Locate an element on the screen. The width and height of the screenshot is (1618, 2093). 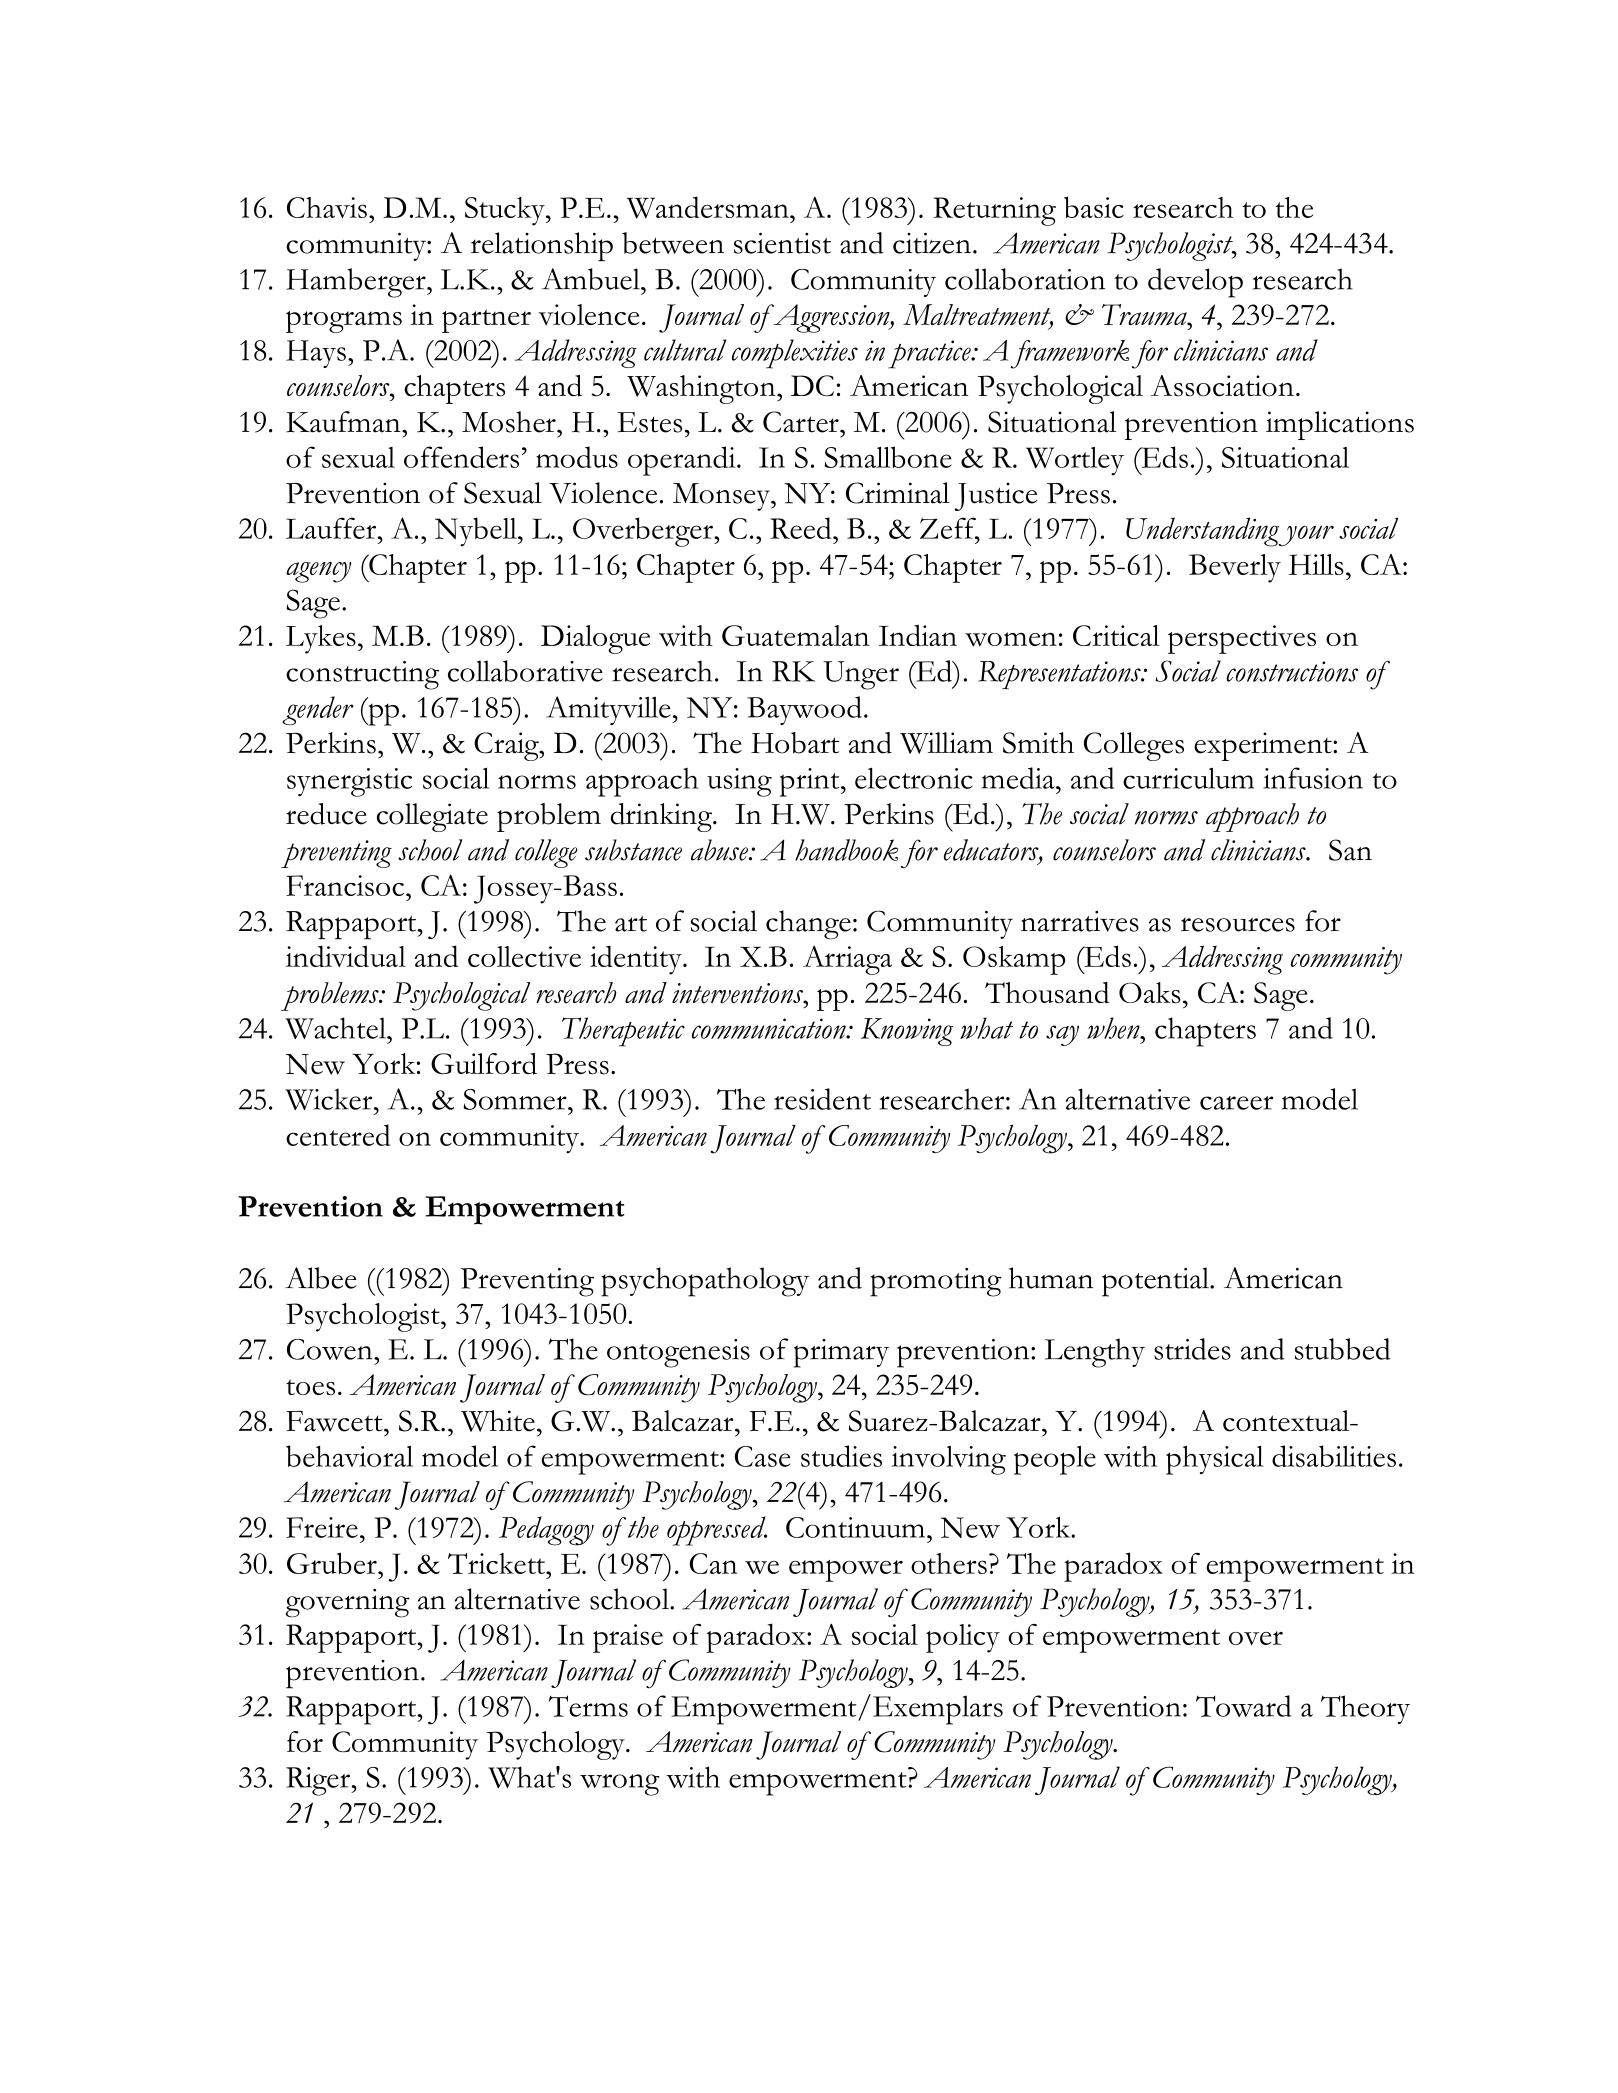
scientist is located at coordinates (782, 243).
